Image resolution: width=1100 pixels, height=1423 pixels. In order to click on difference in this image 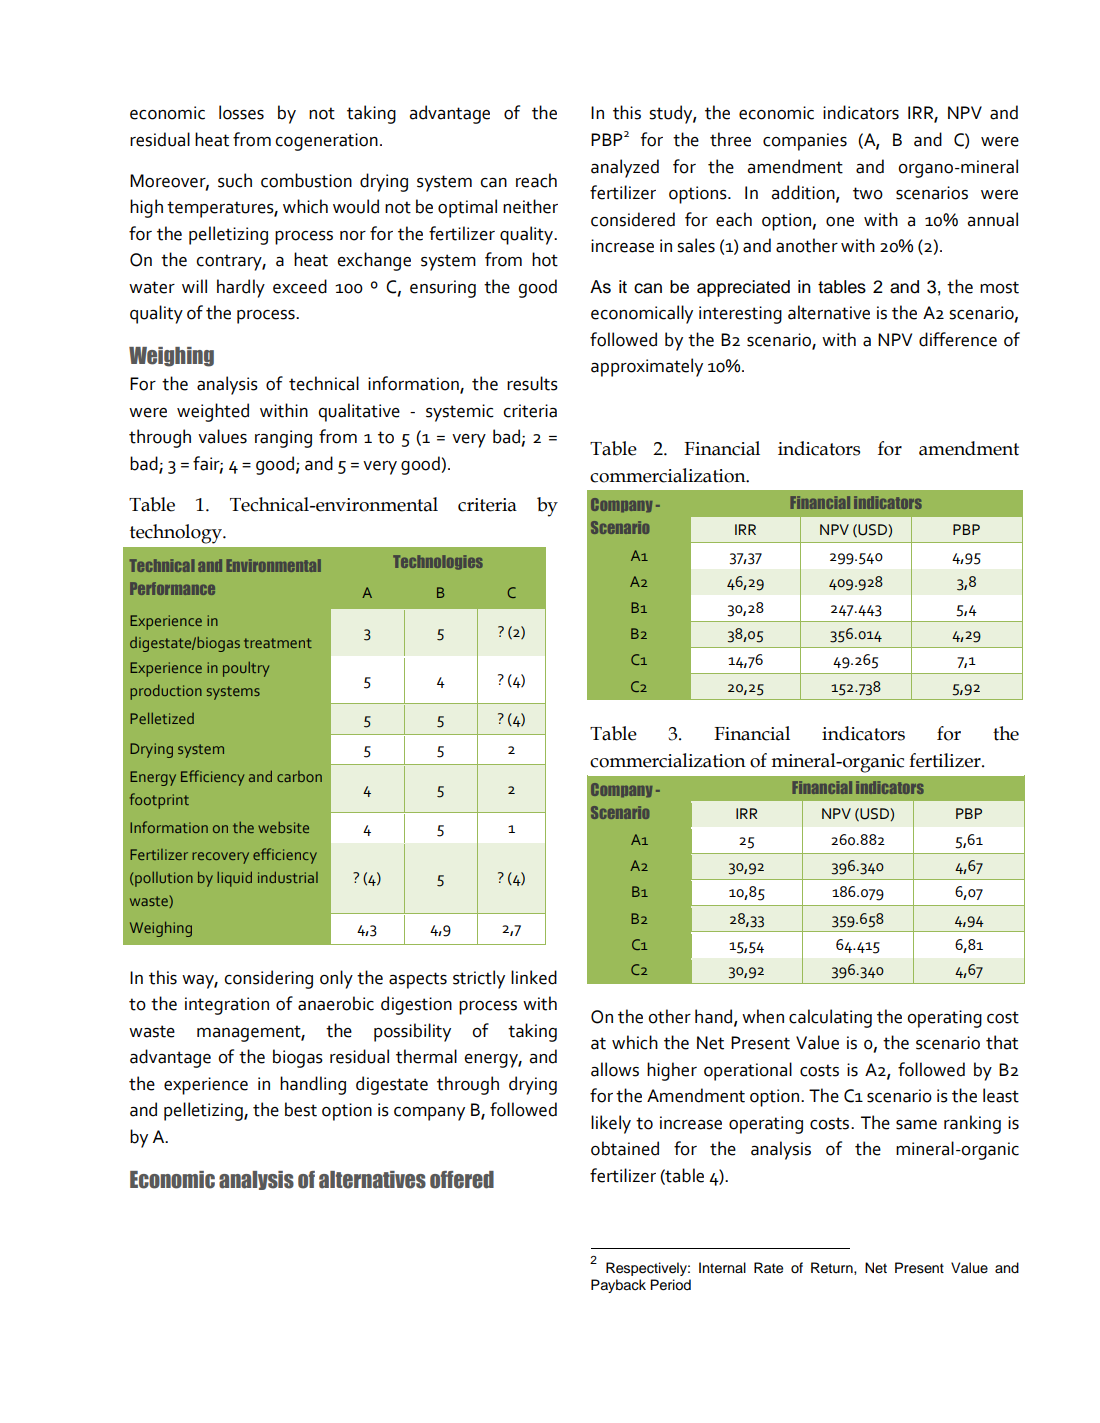, I will do `click(958, 339)`.
